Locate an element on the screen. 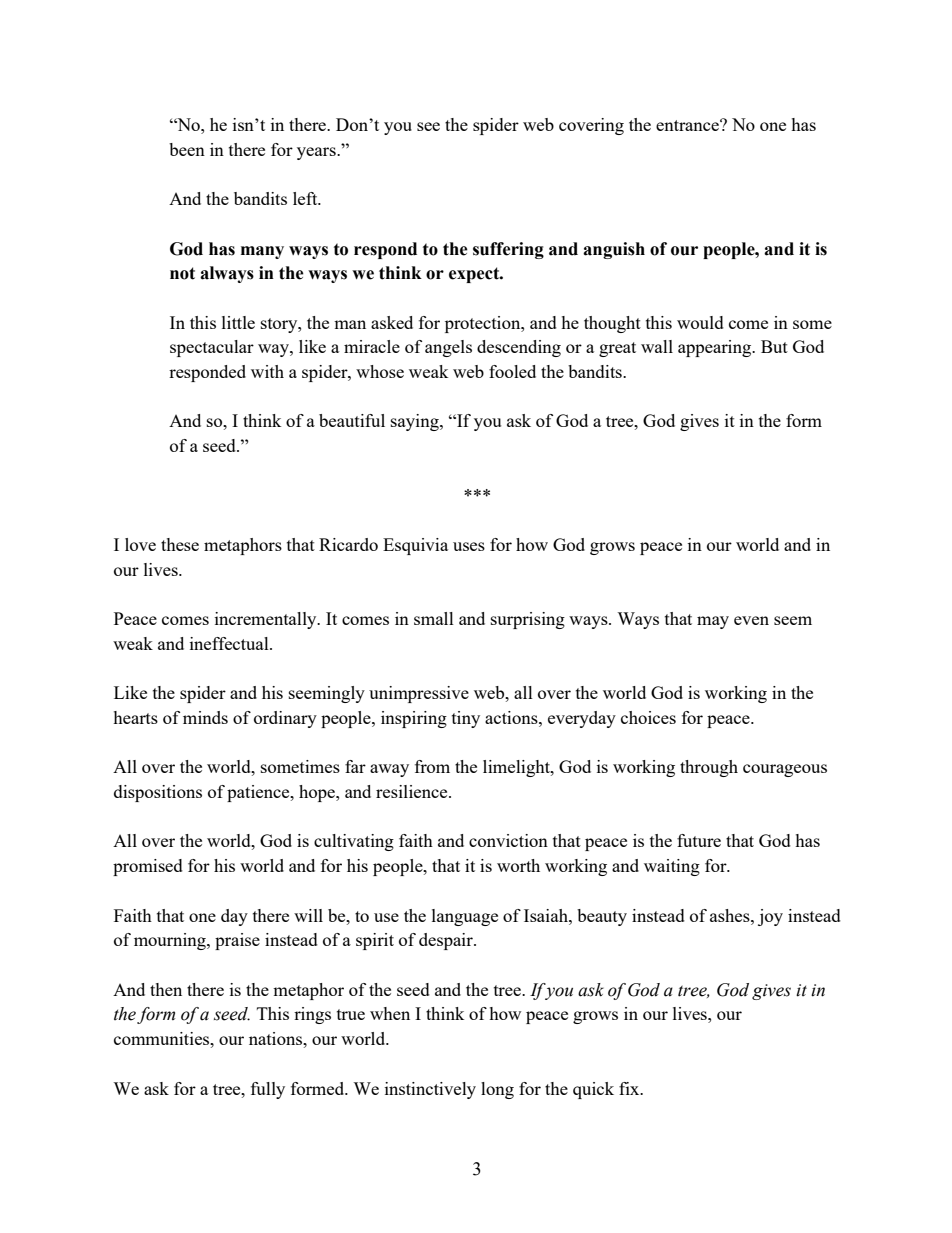  these is located at coordinates (180, 544).
